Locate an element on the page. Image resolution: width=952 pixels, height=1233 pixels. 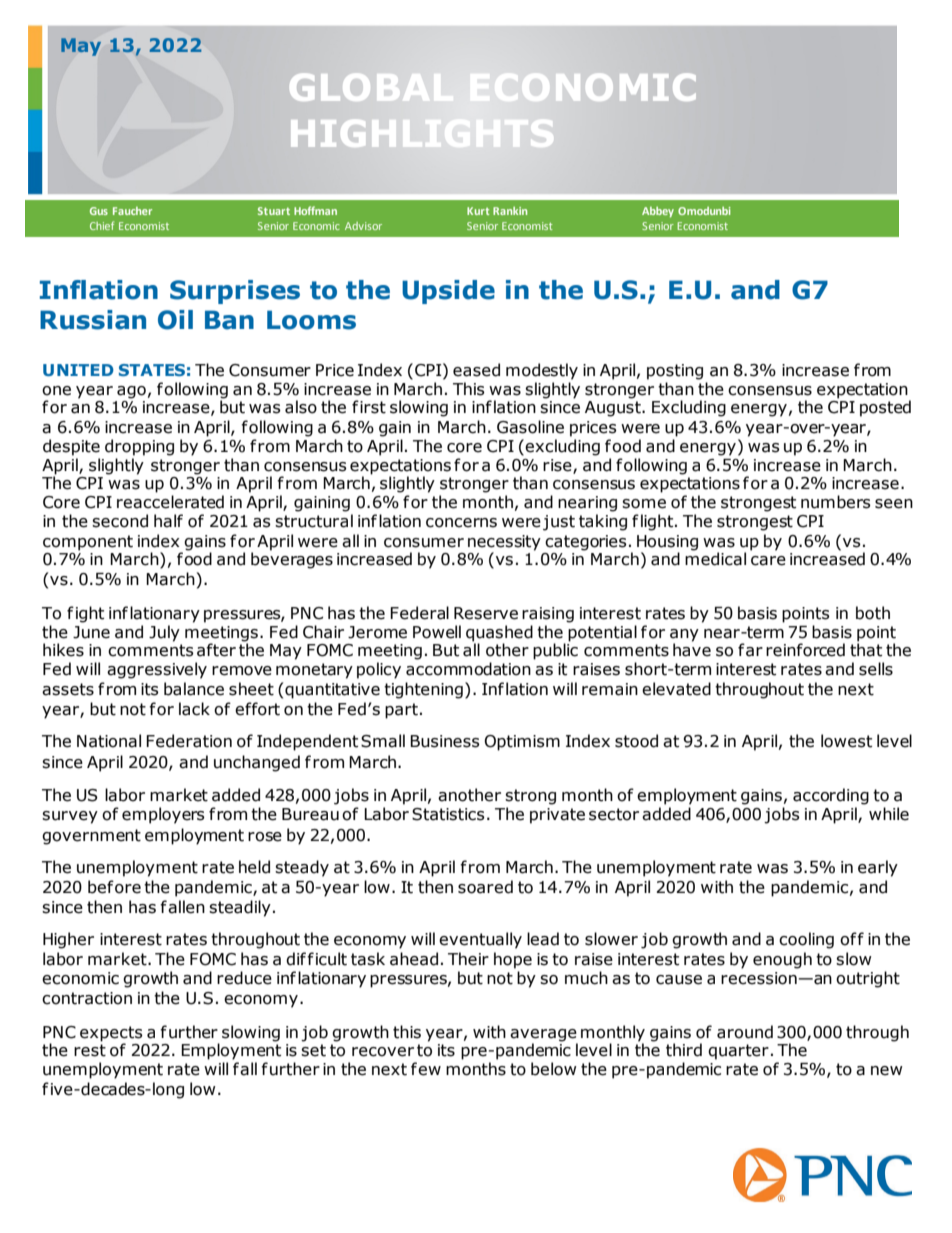
dropping is located at coordinates (139, 447).
